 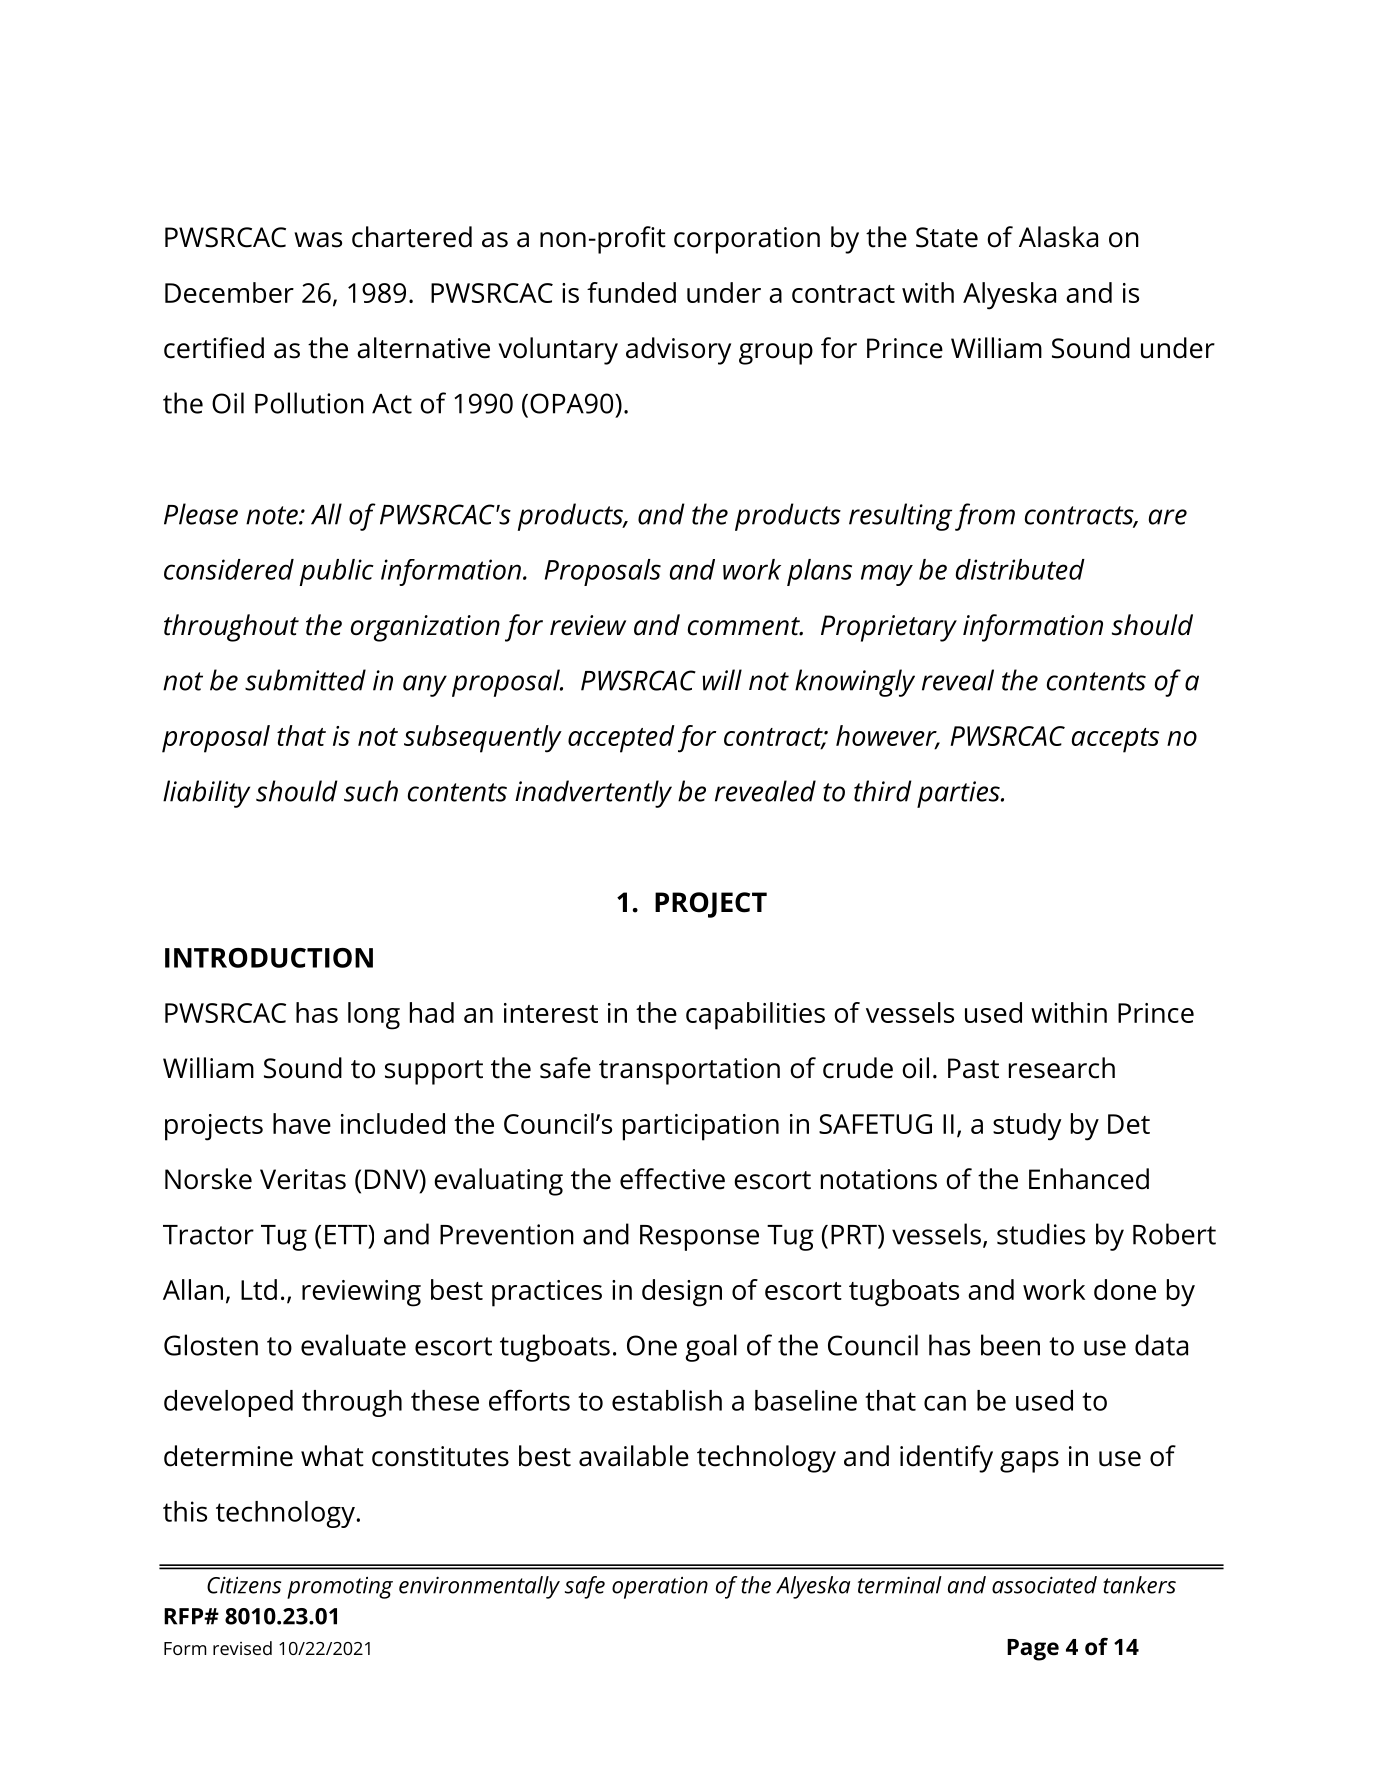 What do you see at coordinates (269, 958) in the screenshot?
I see `INTRODUCTION` at bounding box center [269, 958].
